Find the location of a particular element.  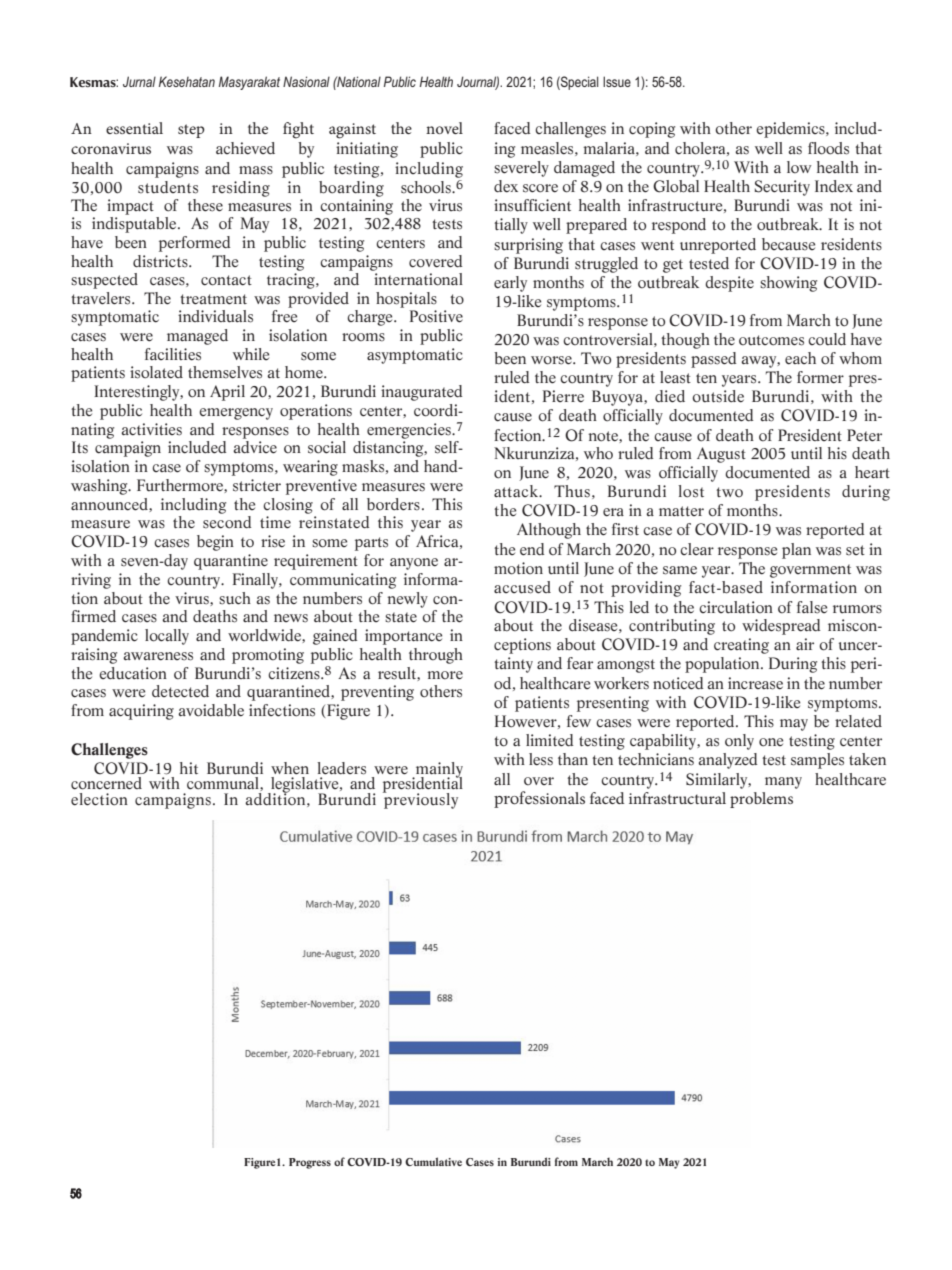

epidemics is located at coordinates (791, 130).
